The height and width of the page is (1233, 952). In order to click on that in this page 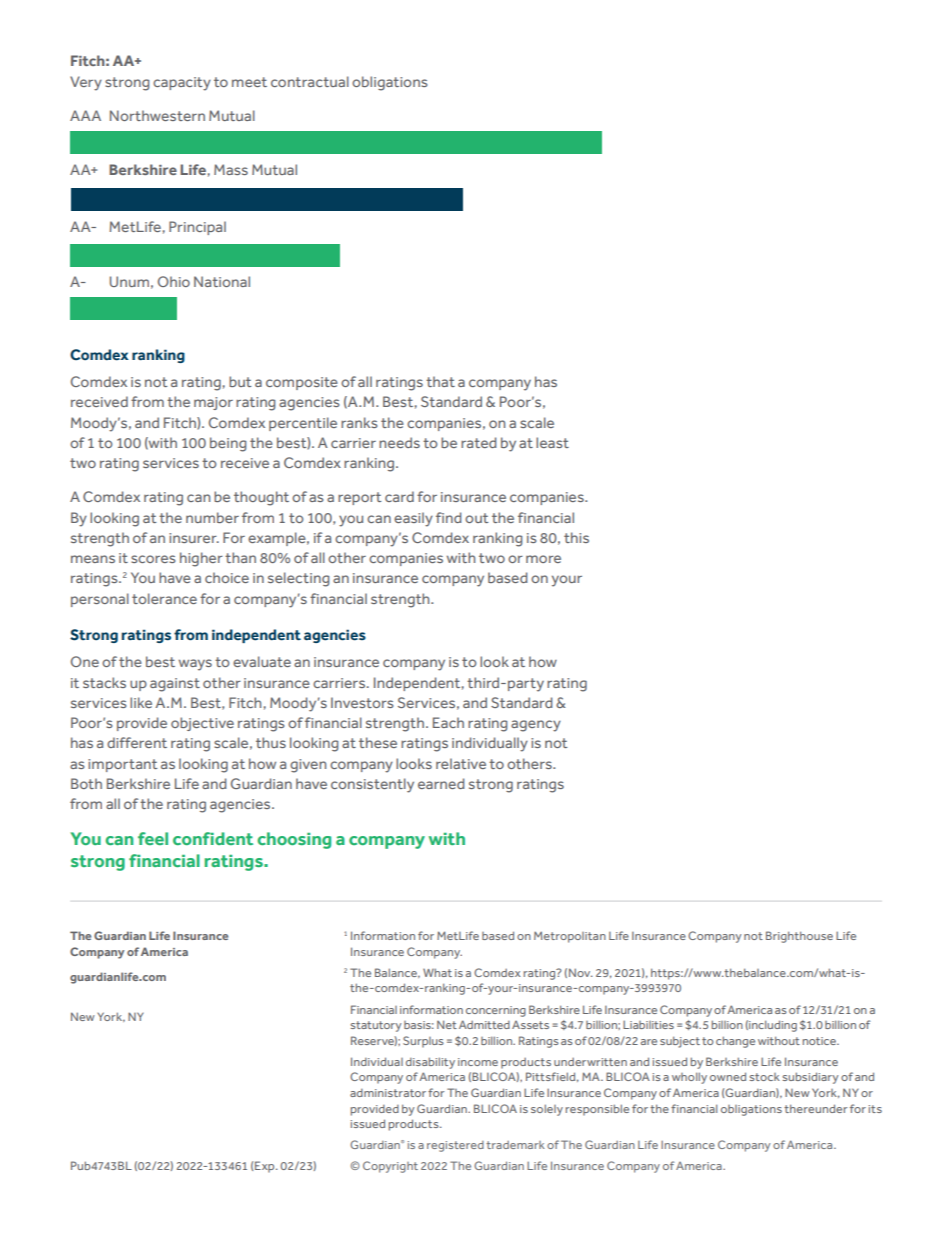, I will do `click(440, 381)`.
